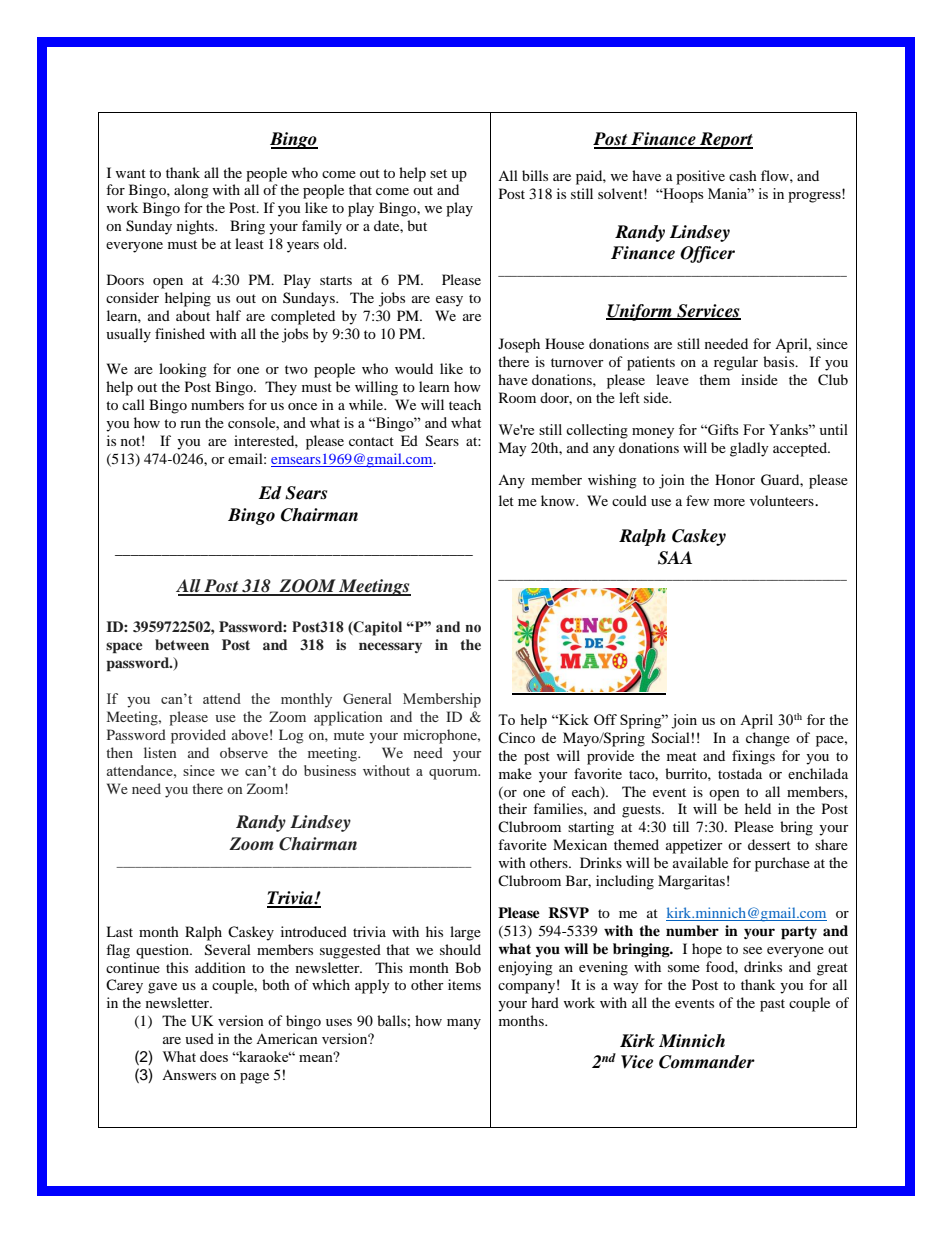 This screenshot has width=952, height=1233. What do you see at coordinates (559, 500) in the screenshot?
I see `know` at bounding box center [559, 500].
